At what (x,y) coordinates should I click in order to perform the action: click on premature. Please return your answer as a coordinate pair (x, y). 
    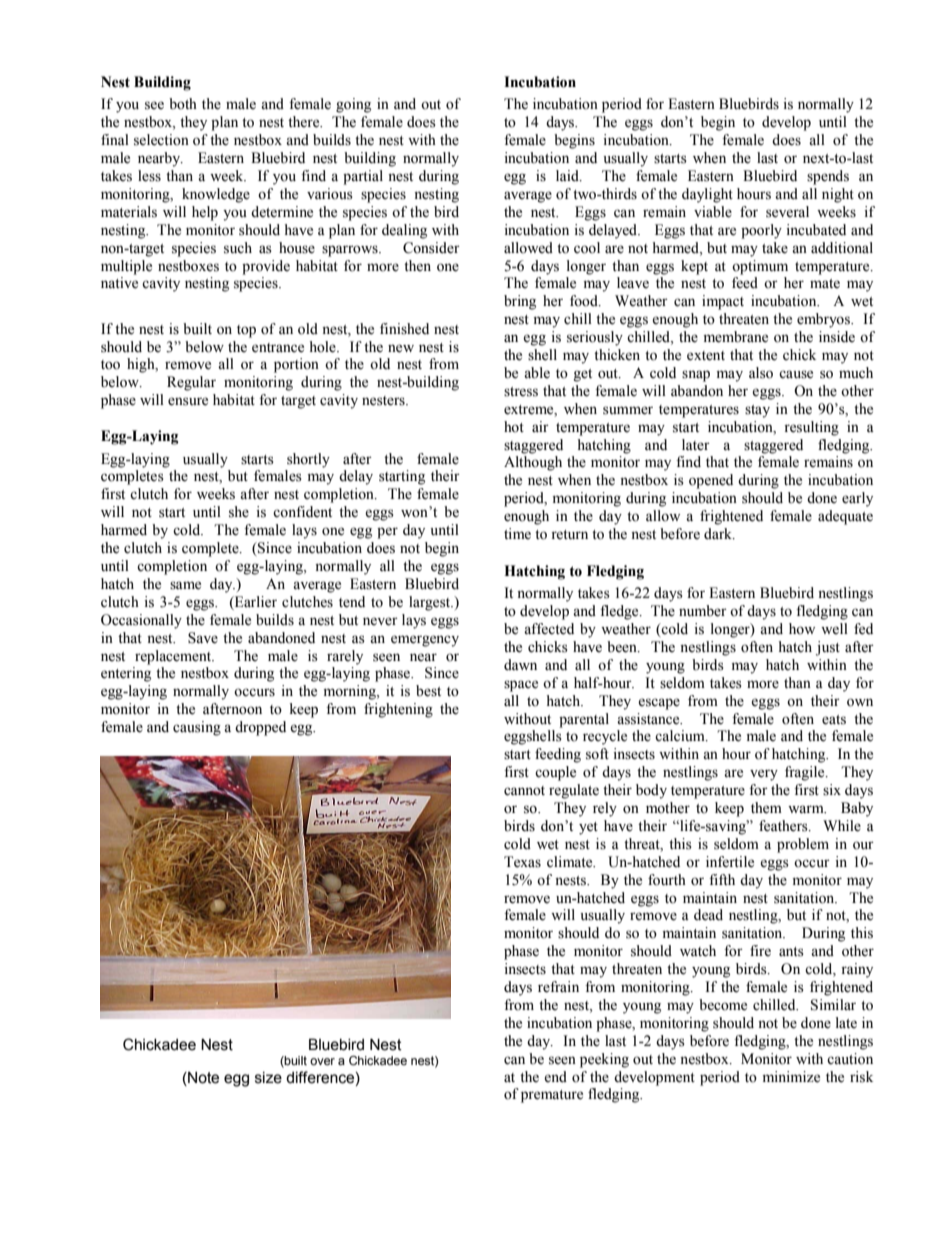
    Looking at the image, I should click on (552, 1096).
